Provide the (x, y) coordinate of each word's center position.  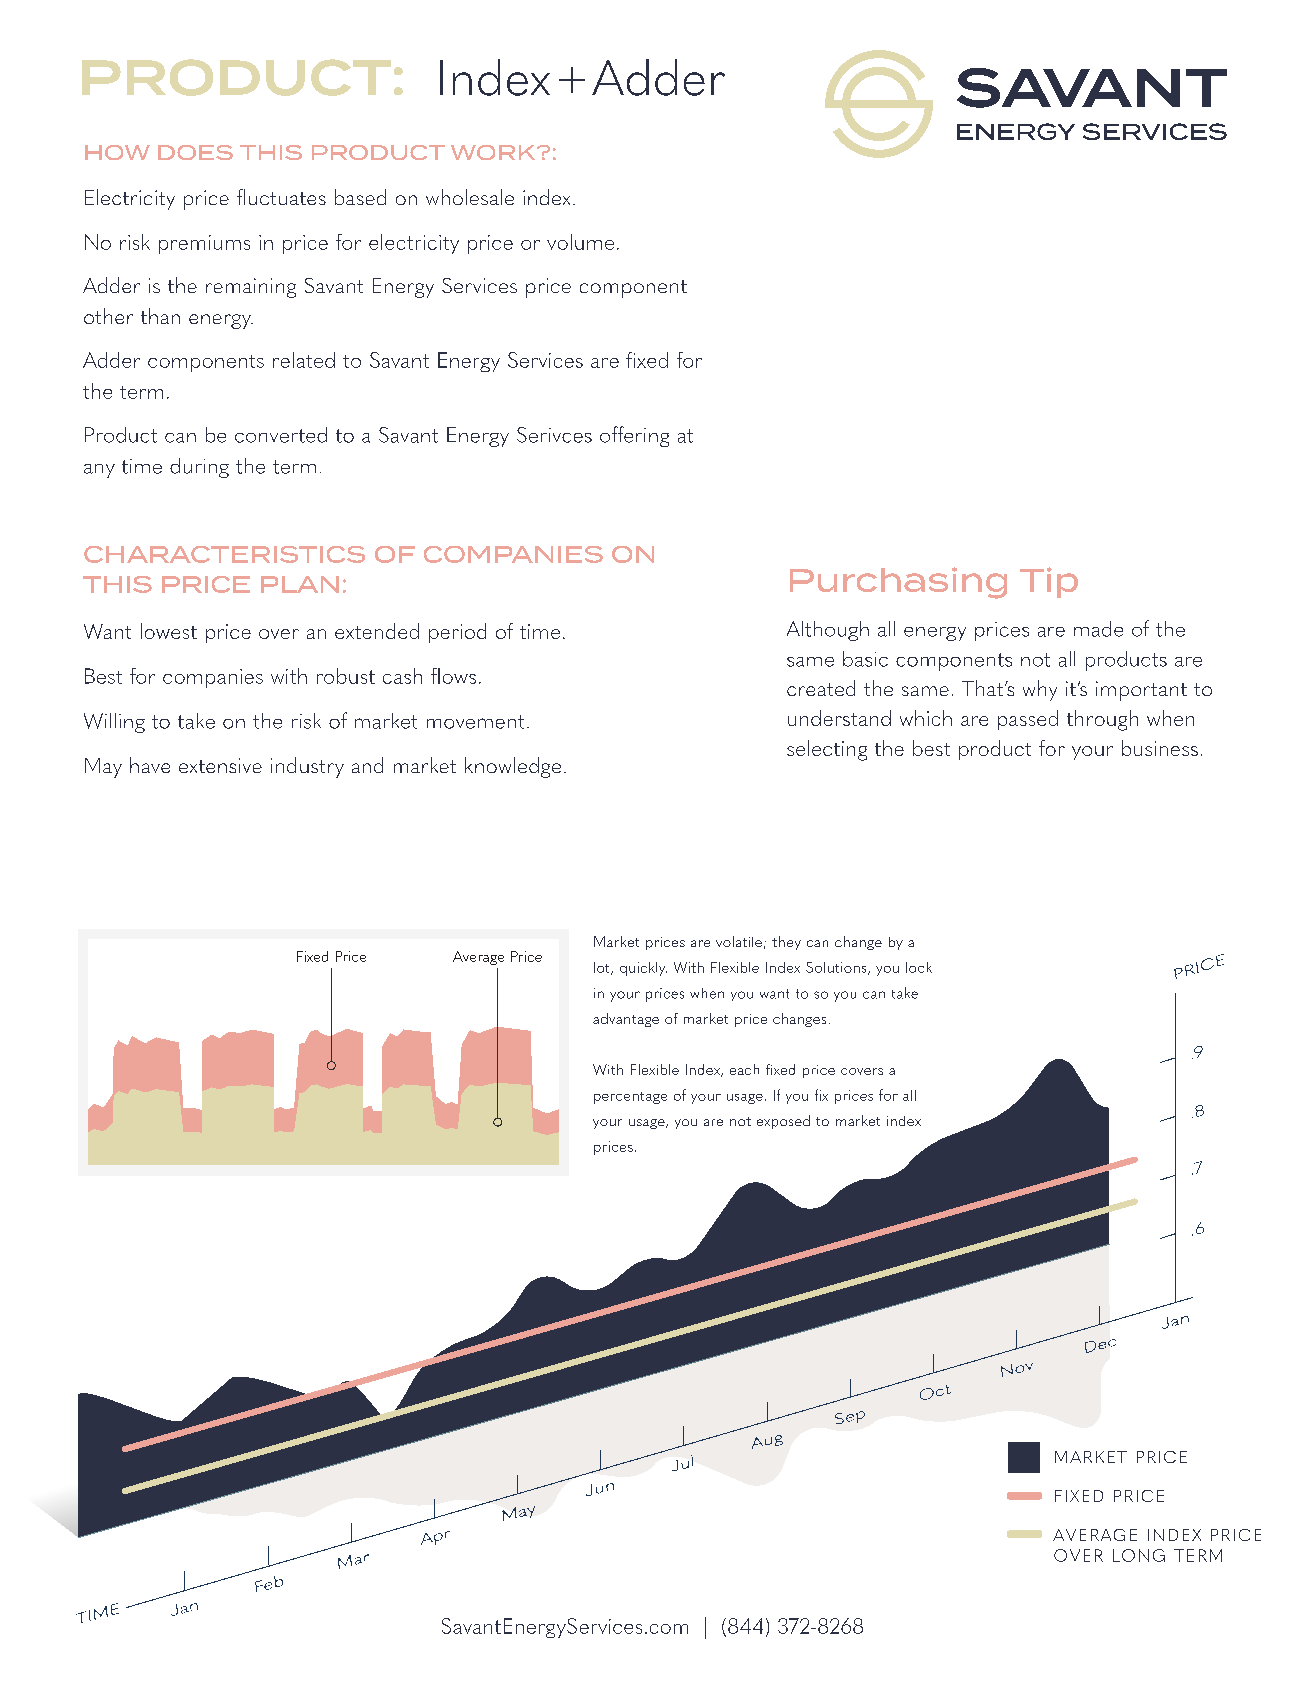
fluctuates (281, 197)
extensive (220, 765)
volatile (739, 941)
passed (1028, 720)
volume (580, 242)
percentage (630, 1098)
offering (634, 436)
